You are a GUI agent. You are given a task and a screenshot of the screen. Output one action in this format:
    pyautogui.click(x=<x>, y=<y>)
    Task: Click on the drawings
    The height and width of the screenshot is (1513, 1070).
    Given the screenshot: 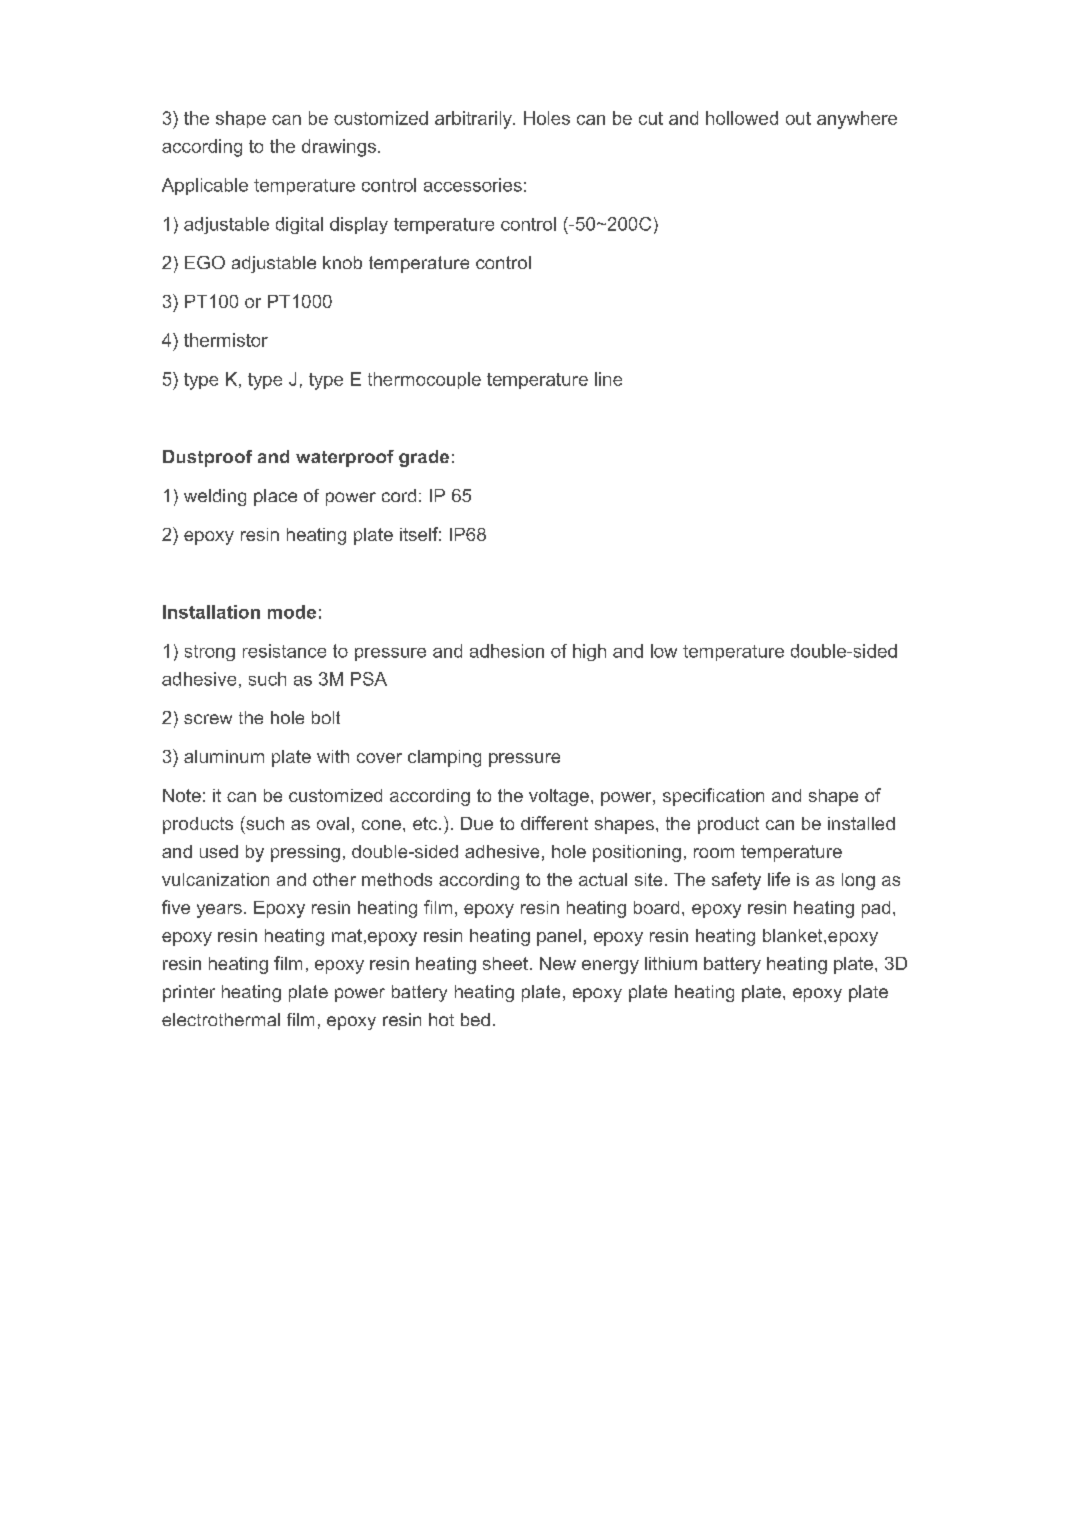 What is the action you would take?
    pyautogui.click(x=339, y=148)
